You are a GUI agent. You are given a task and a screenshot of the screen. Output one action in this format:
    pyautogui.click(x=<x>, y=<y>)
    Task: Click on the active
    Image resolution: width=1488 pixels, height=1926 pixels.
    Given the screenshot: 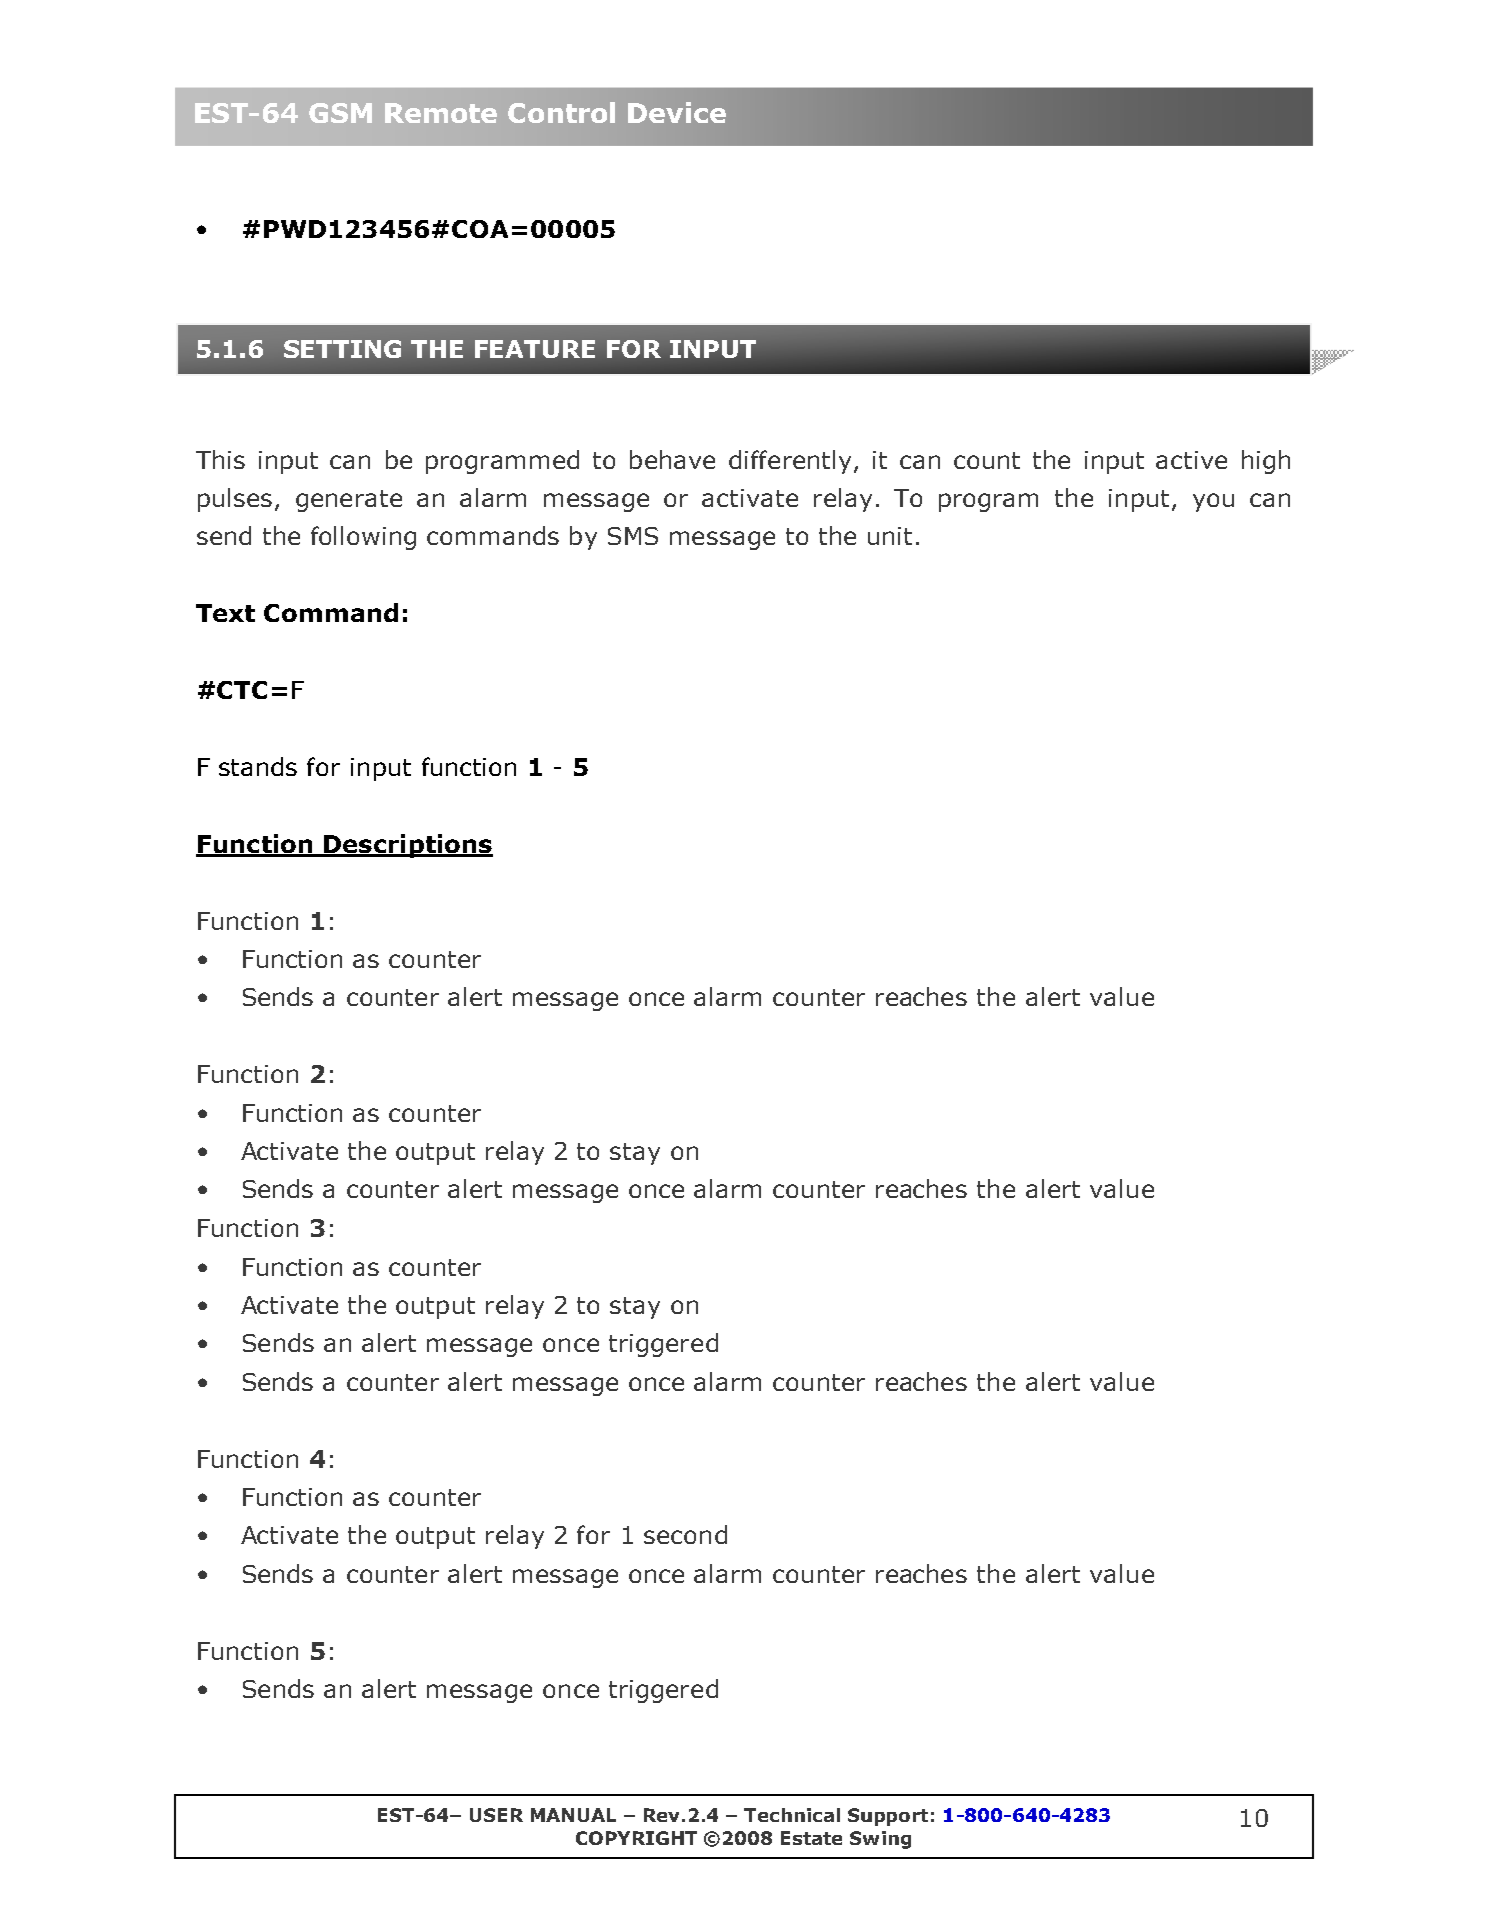 What is the action you would take?
    pyautogui.click(x=1191, y=460)
